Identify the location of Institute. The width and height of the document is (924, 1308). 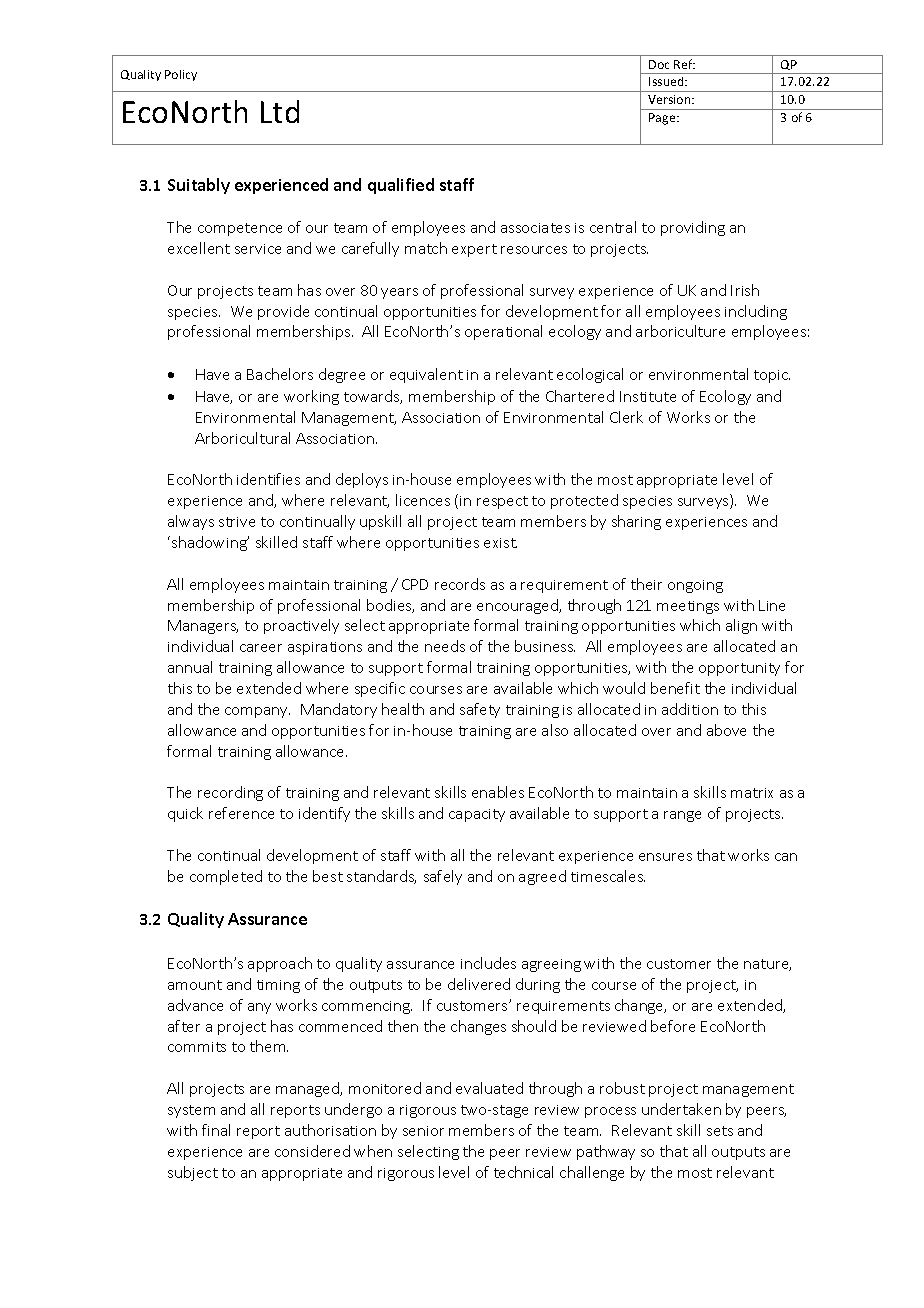
(648, 396).
